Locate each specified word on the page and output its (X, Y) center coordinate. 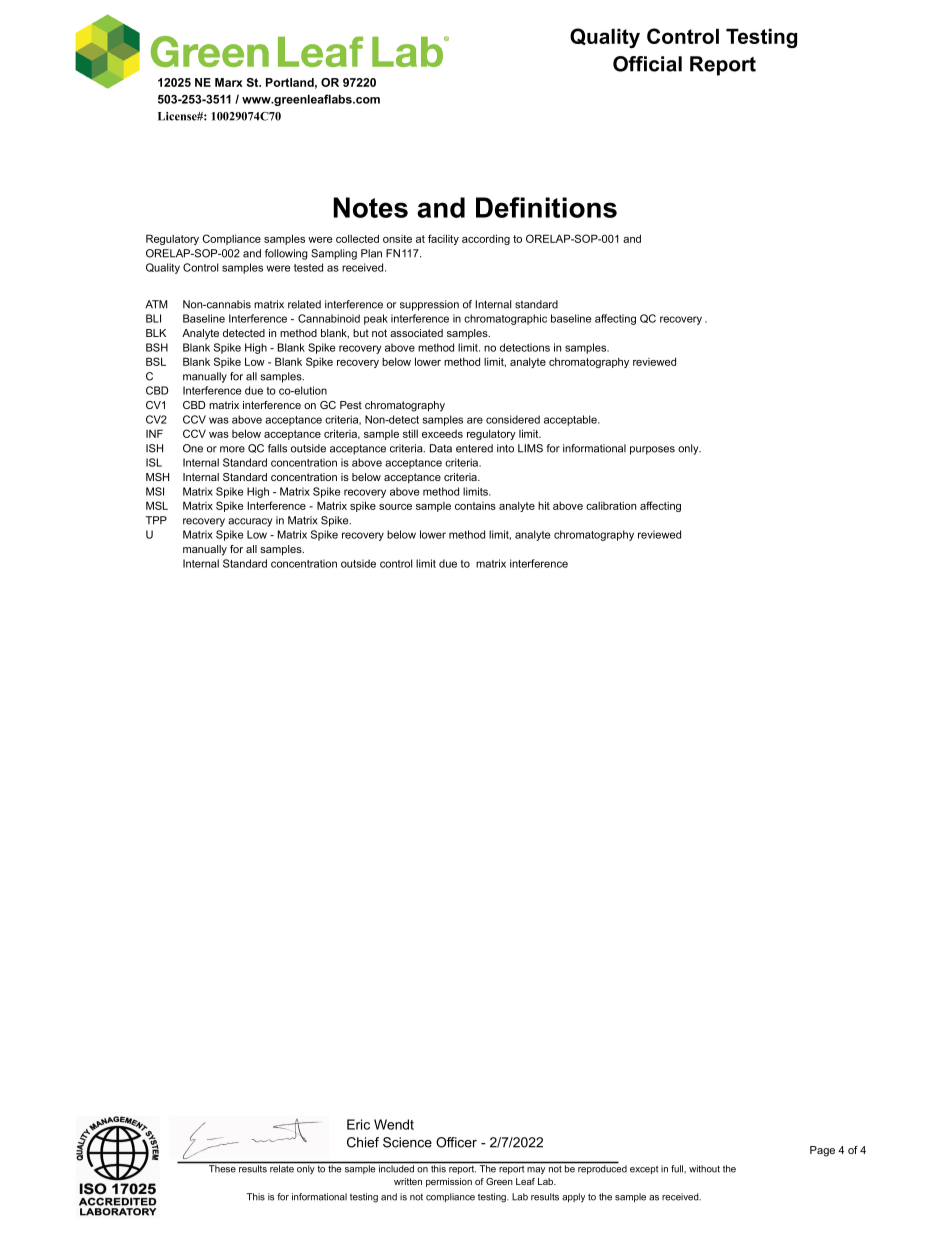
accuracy (250, 522)
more (232, 449)
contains (475, 506)
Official (647, 64)
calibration (611, 506)
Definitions (546, 207)
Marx (229, 82)
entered (474, 448)
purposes (652, 450)
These (222, 1169)
